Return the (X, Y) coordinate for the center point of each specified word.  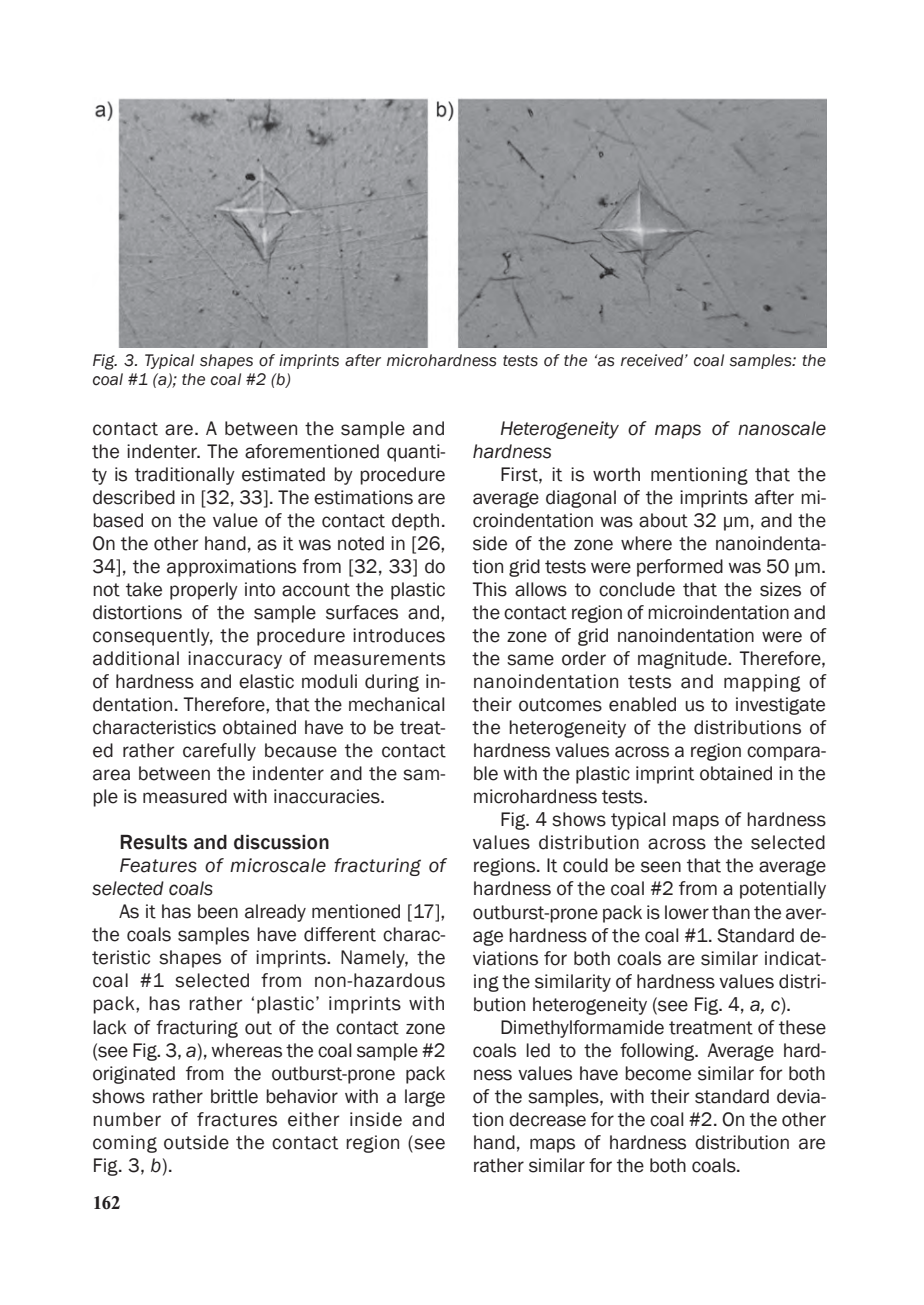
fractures (237, 1119)
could (585, 865)
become (658, 1073)
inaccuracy (235, 660)
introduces (399, 635)
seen (661, 867)
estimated (283, 474)
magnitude (683, 660)
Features (158, 865)
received (653, 360)
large (425, 1098)
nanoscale (782, 428)
